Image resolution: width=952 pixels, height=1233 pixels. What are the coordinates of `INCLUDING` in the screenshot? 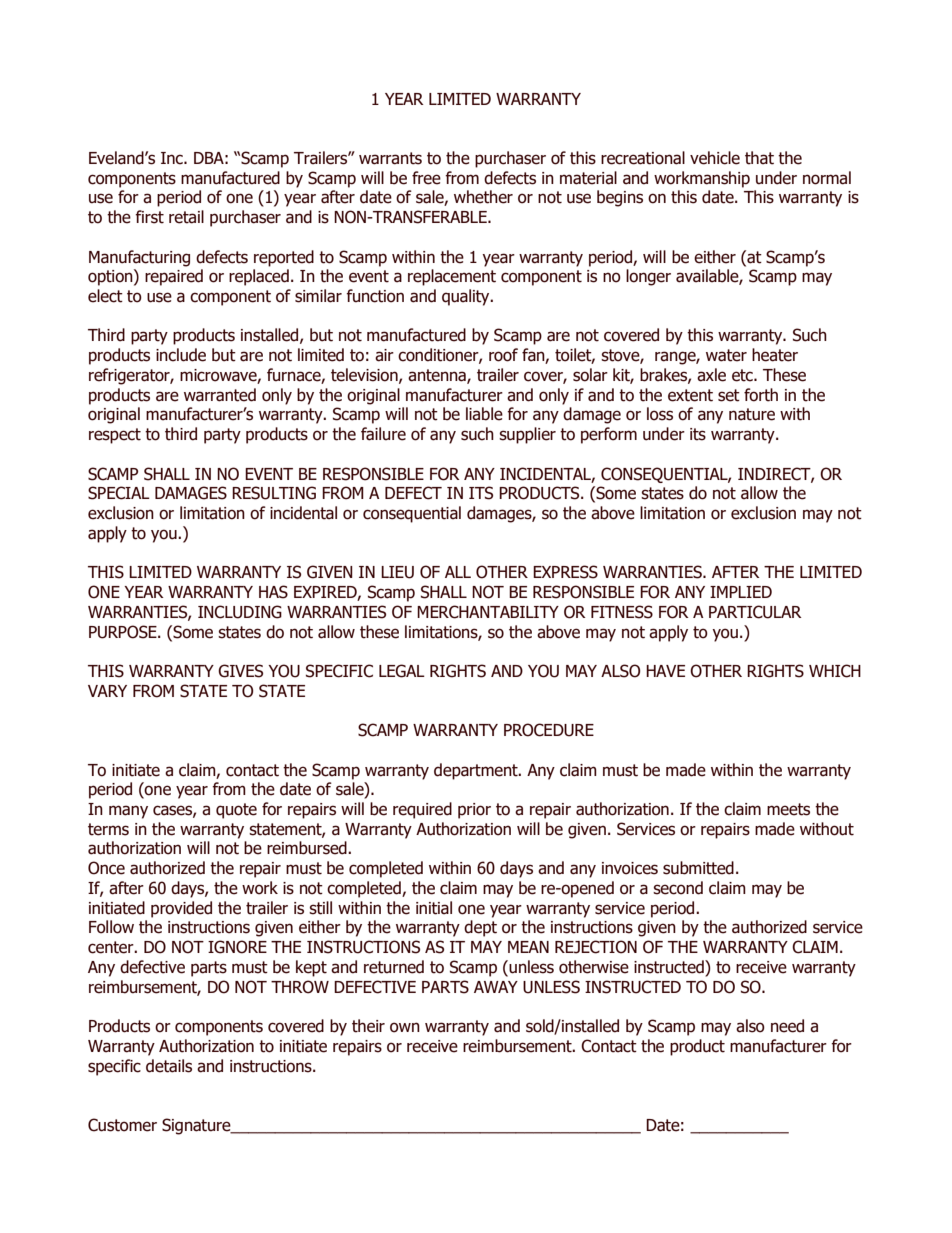 It's located at (240, 612).
